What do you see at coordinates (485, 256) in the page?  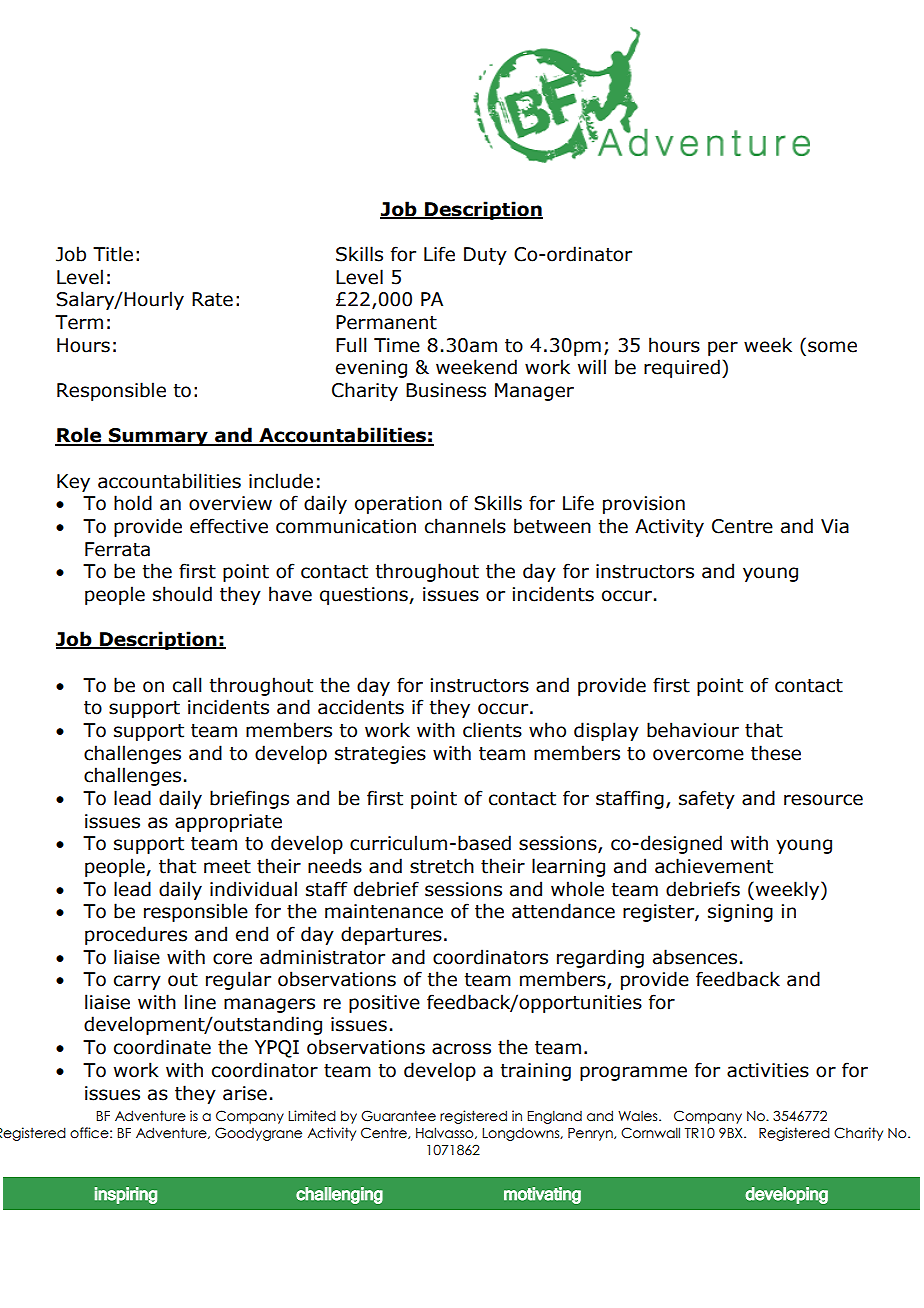 I see `Duty` at bounding box center [485, 256].
